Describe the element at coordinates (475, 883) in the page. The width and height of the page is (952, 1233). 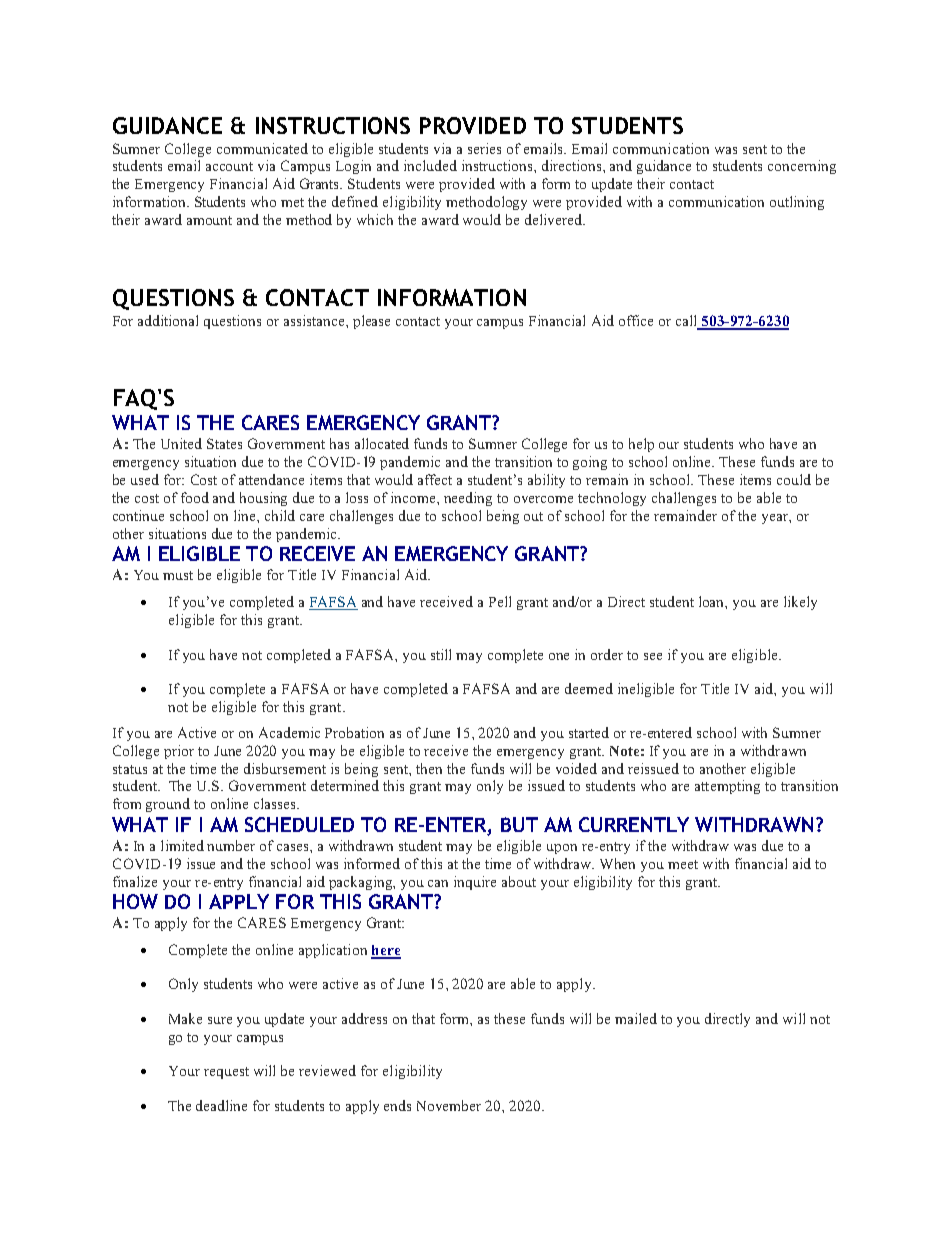
I see `inquire` at that location.
